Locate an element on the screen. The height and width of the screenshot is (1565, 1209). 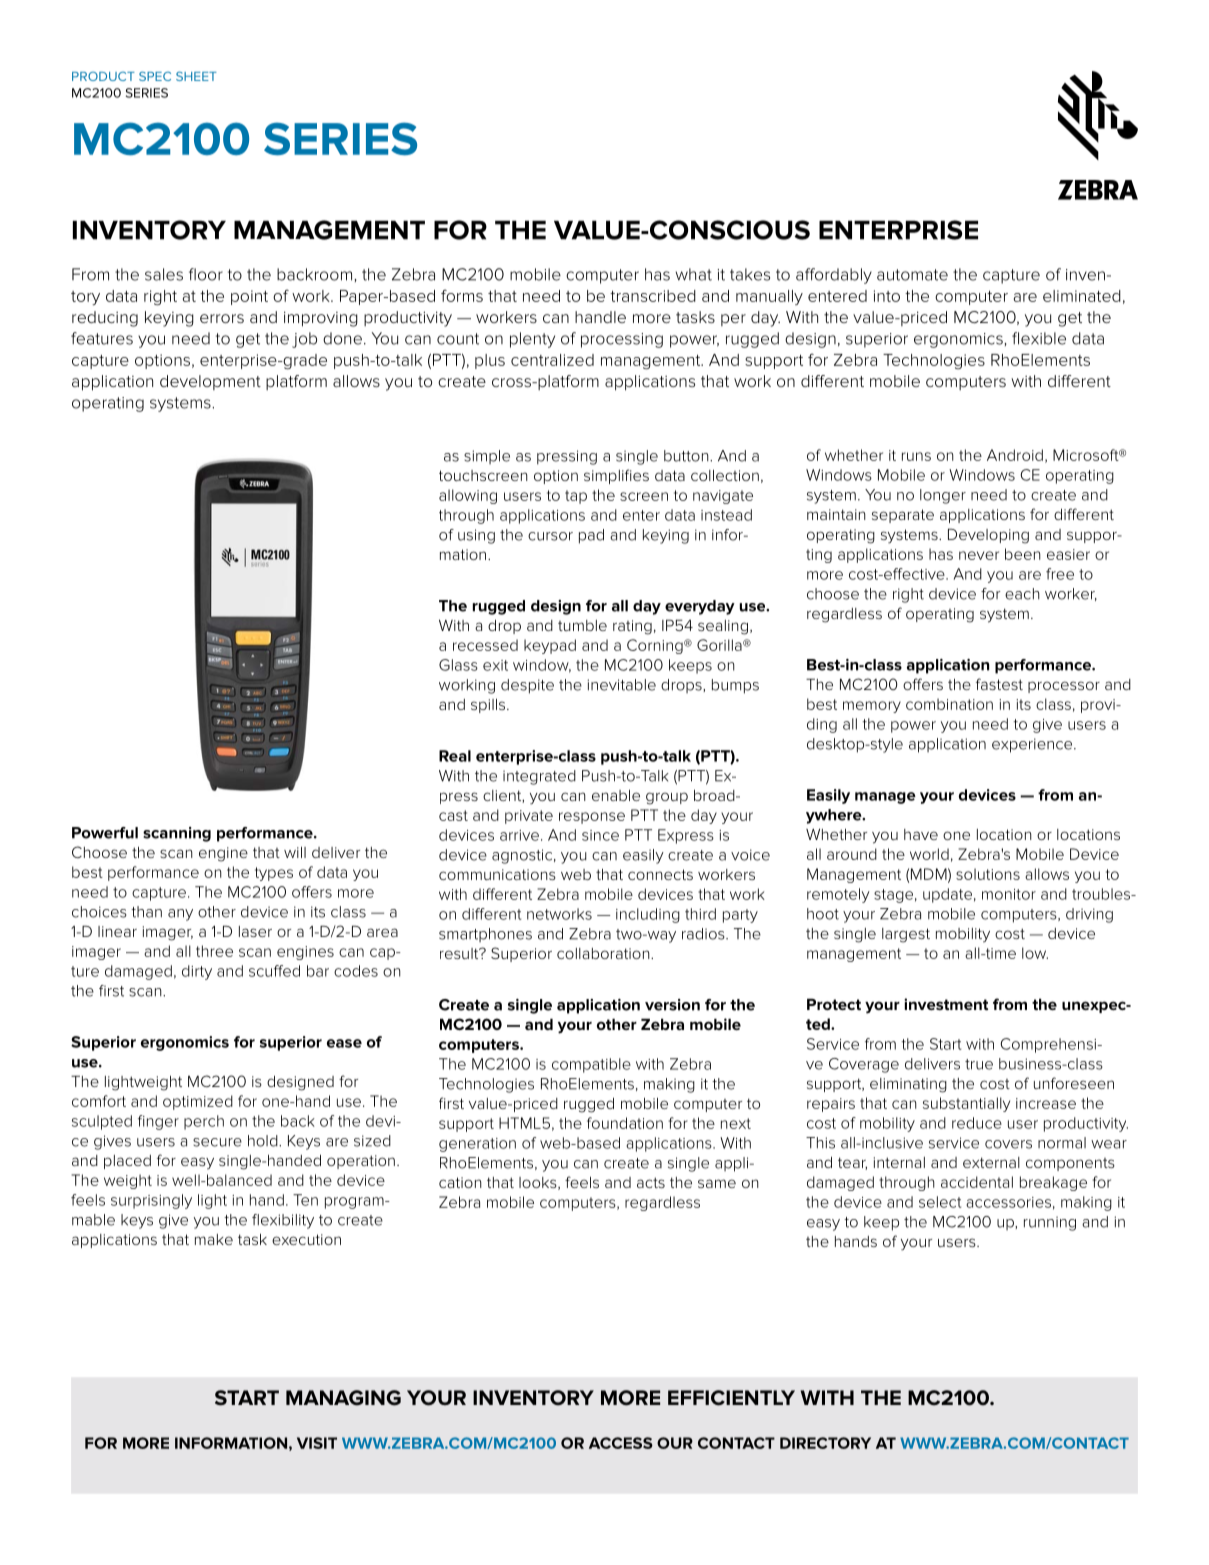
development is located at coordinates (210, 382).
